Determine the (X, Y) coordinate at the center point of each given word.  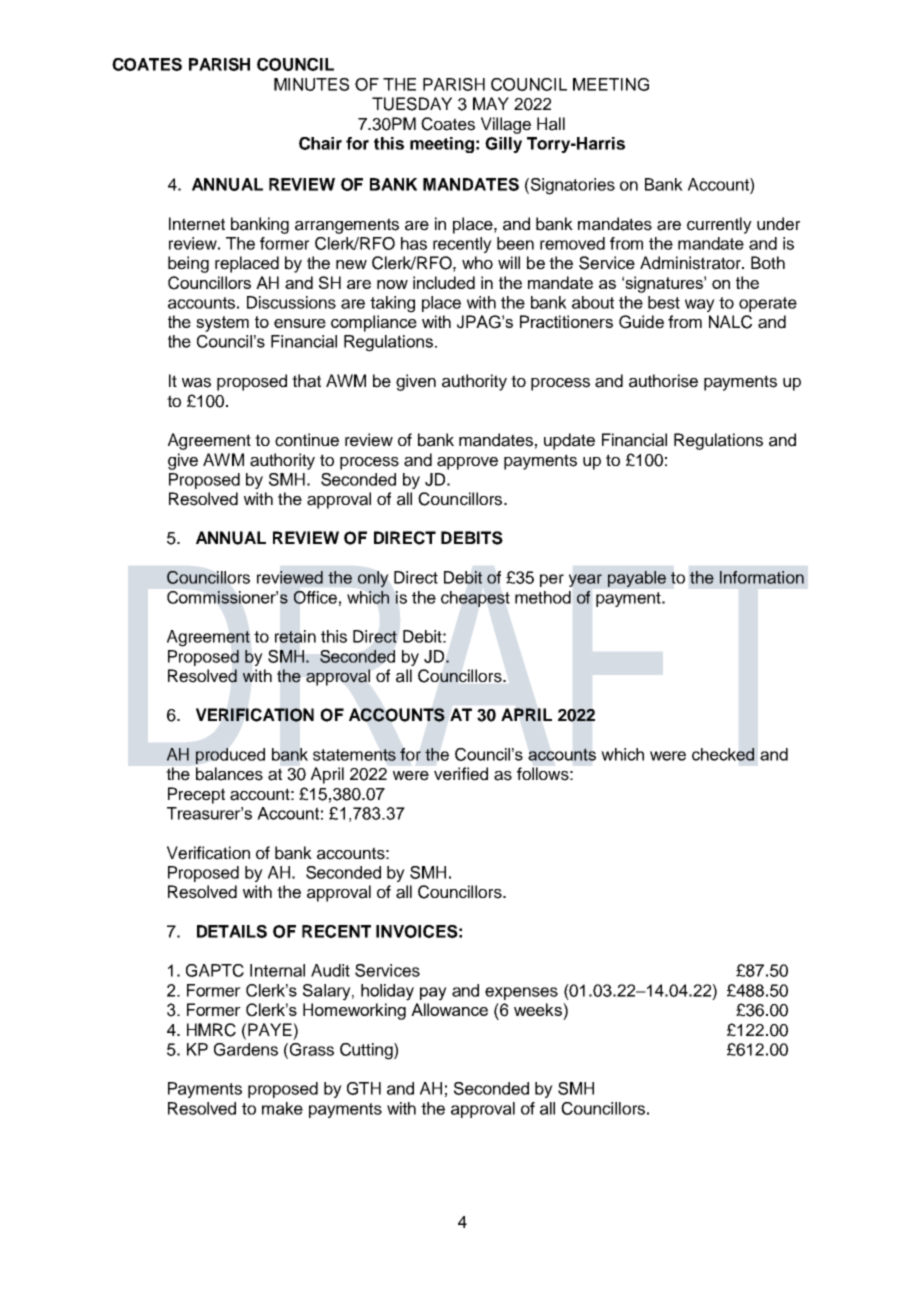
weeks (539, 1009)
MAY (491, 103)
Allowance (449, 1009)
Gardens (246, 1049)
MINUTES (311, 84)
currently (719, 225)
